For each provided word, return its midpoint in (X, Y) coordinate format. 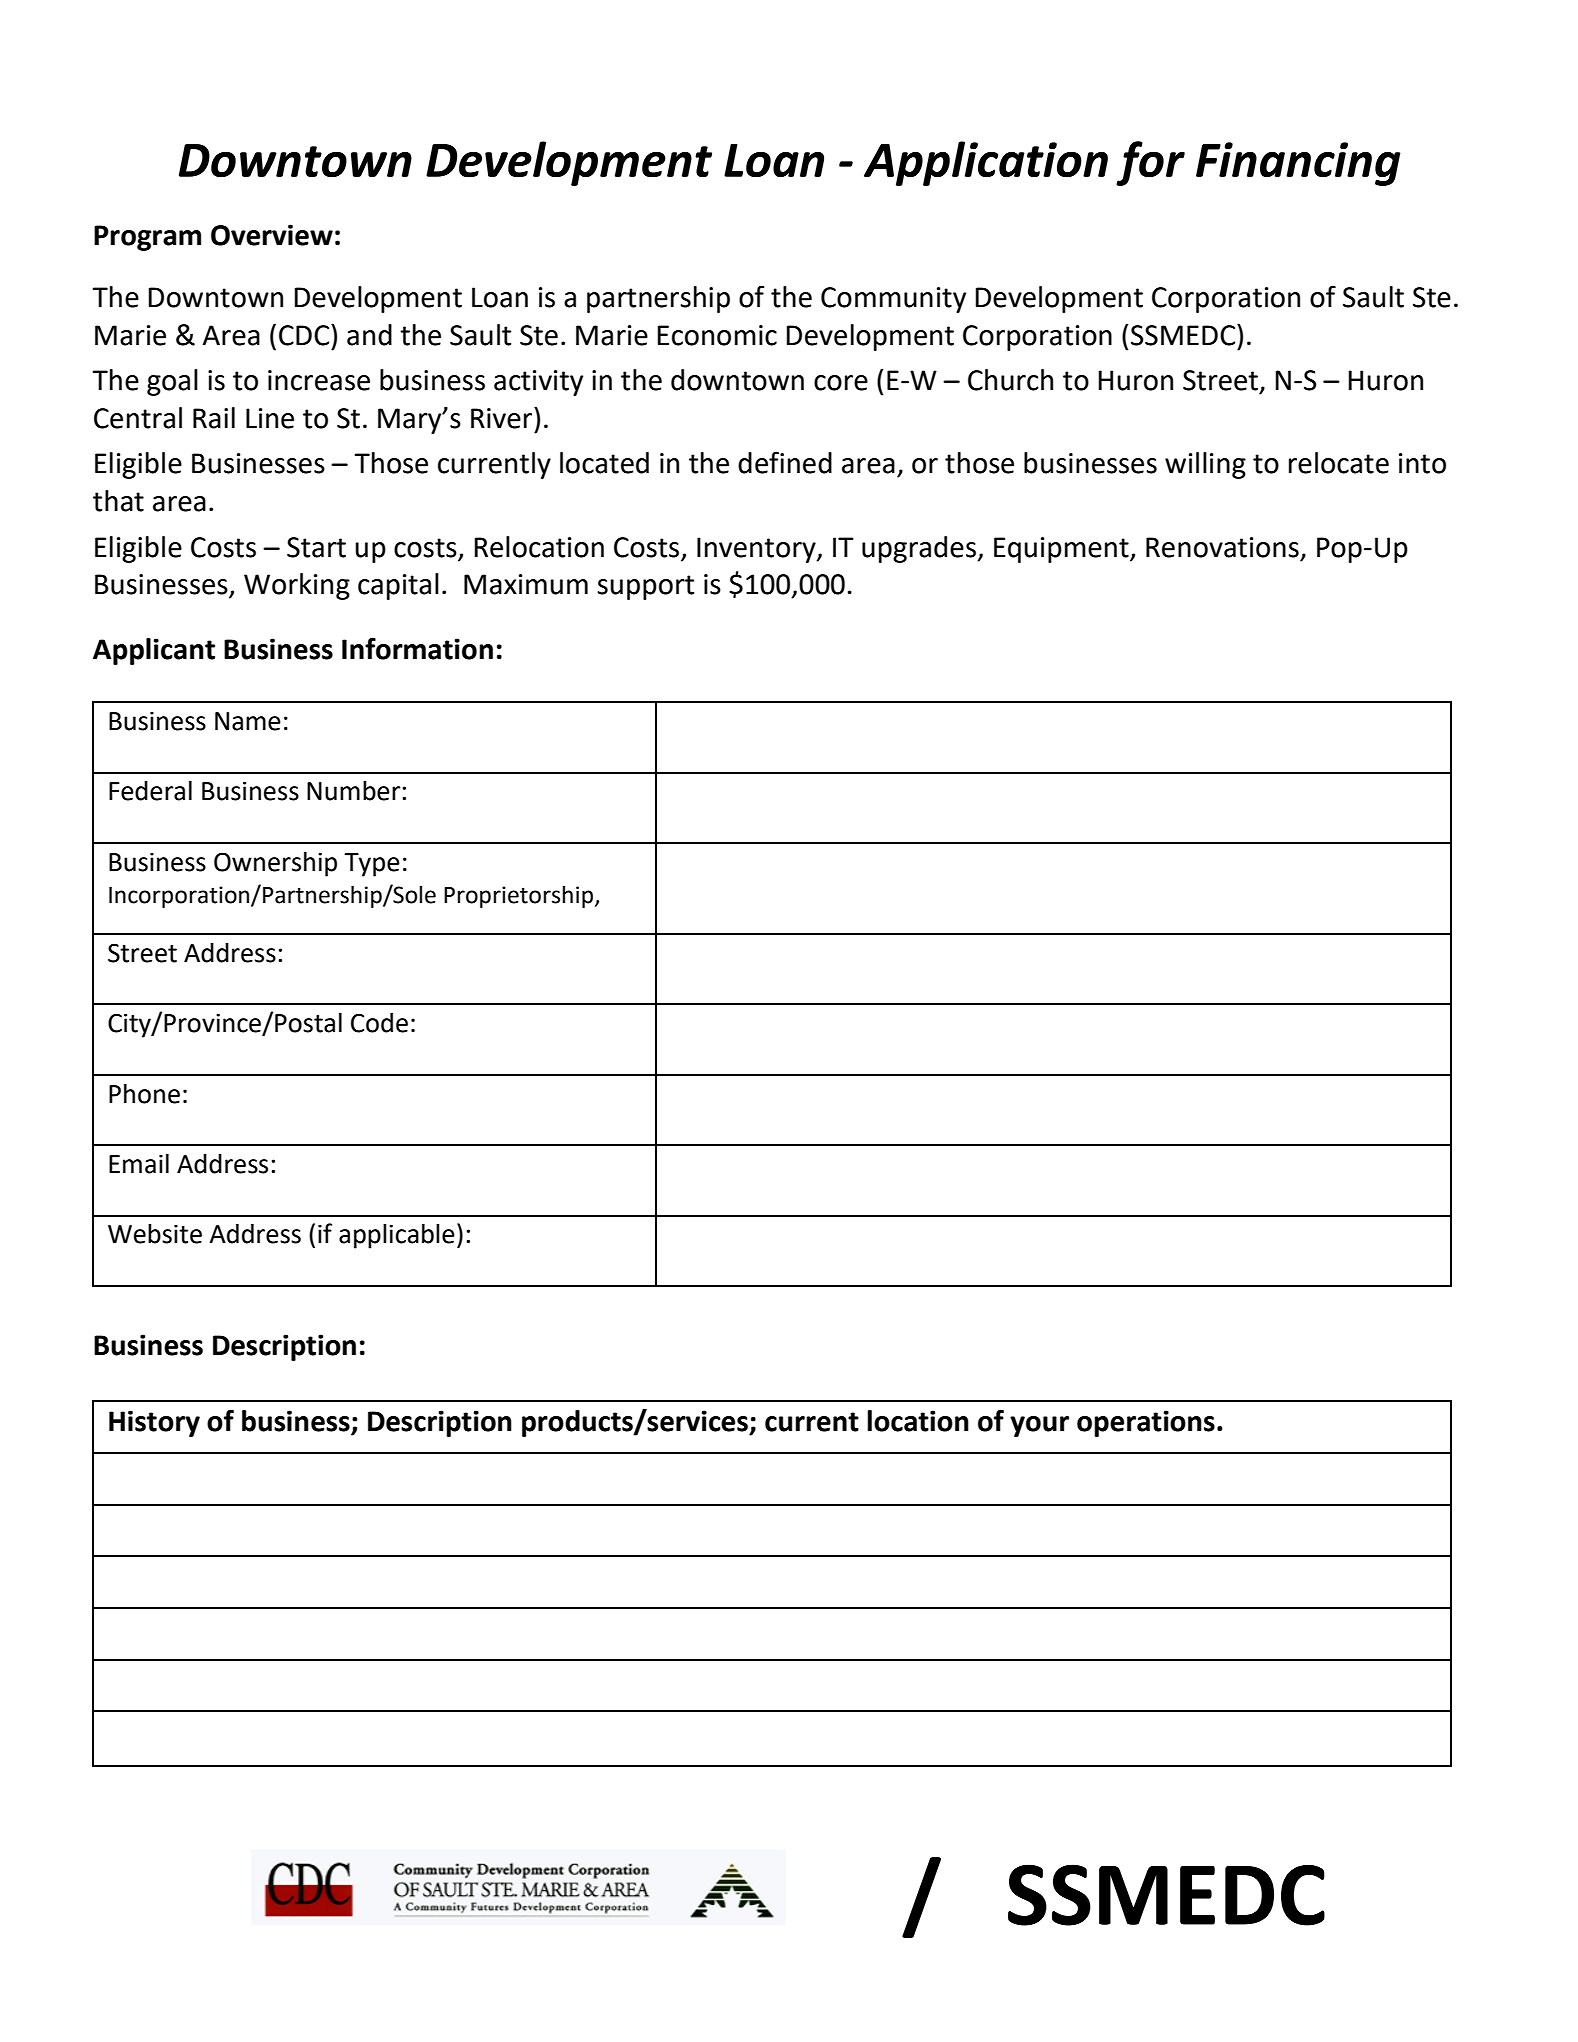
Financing (1298, 164)
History (154, 1423)
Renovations (1222, 547)
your (1039, 1426)
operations (1146, 1423)
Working (297, 586)
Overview (272, 235)
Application (986, 163)
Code (379, 1023)
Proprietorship (520, 896)
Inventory (757, 550)
